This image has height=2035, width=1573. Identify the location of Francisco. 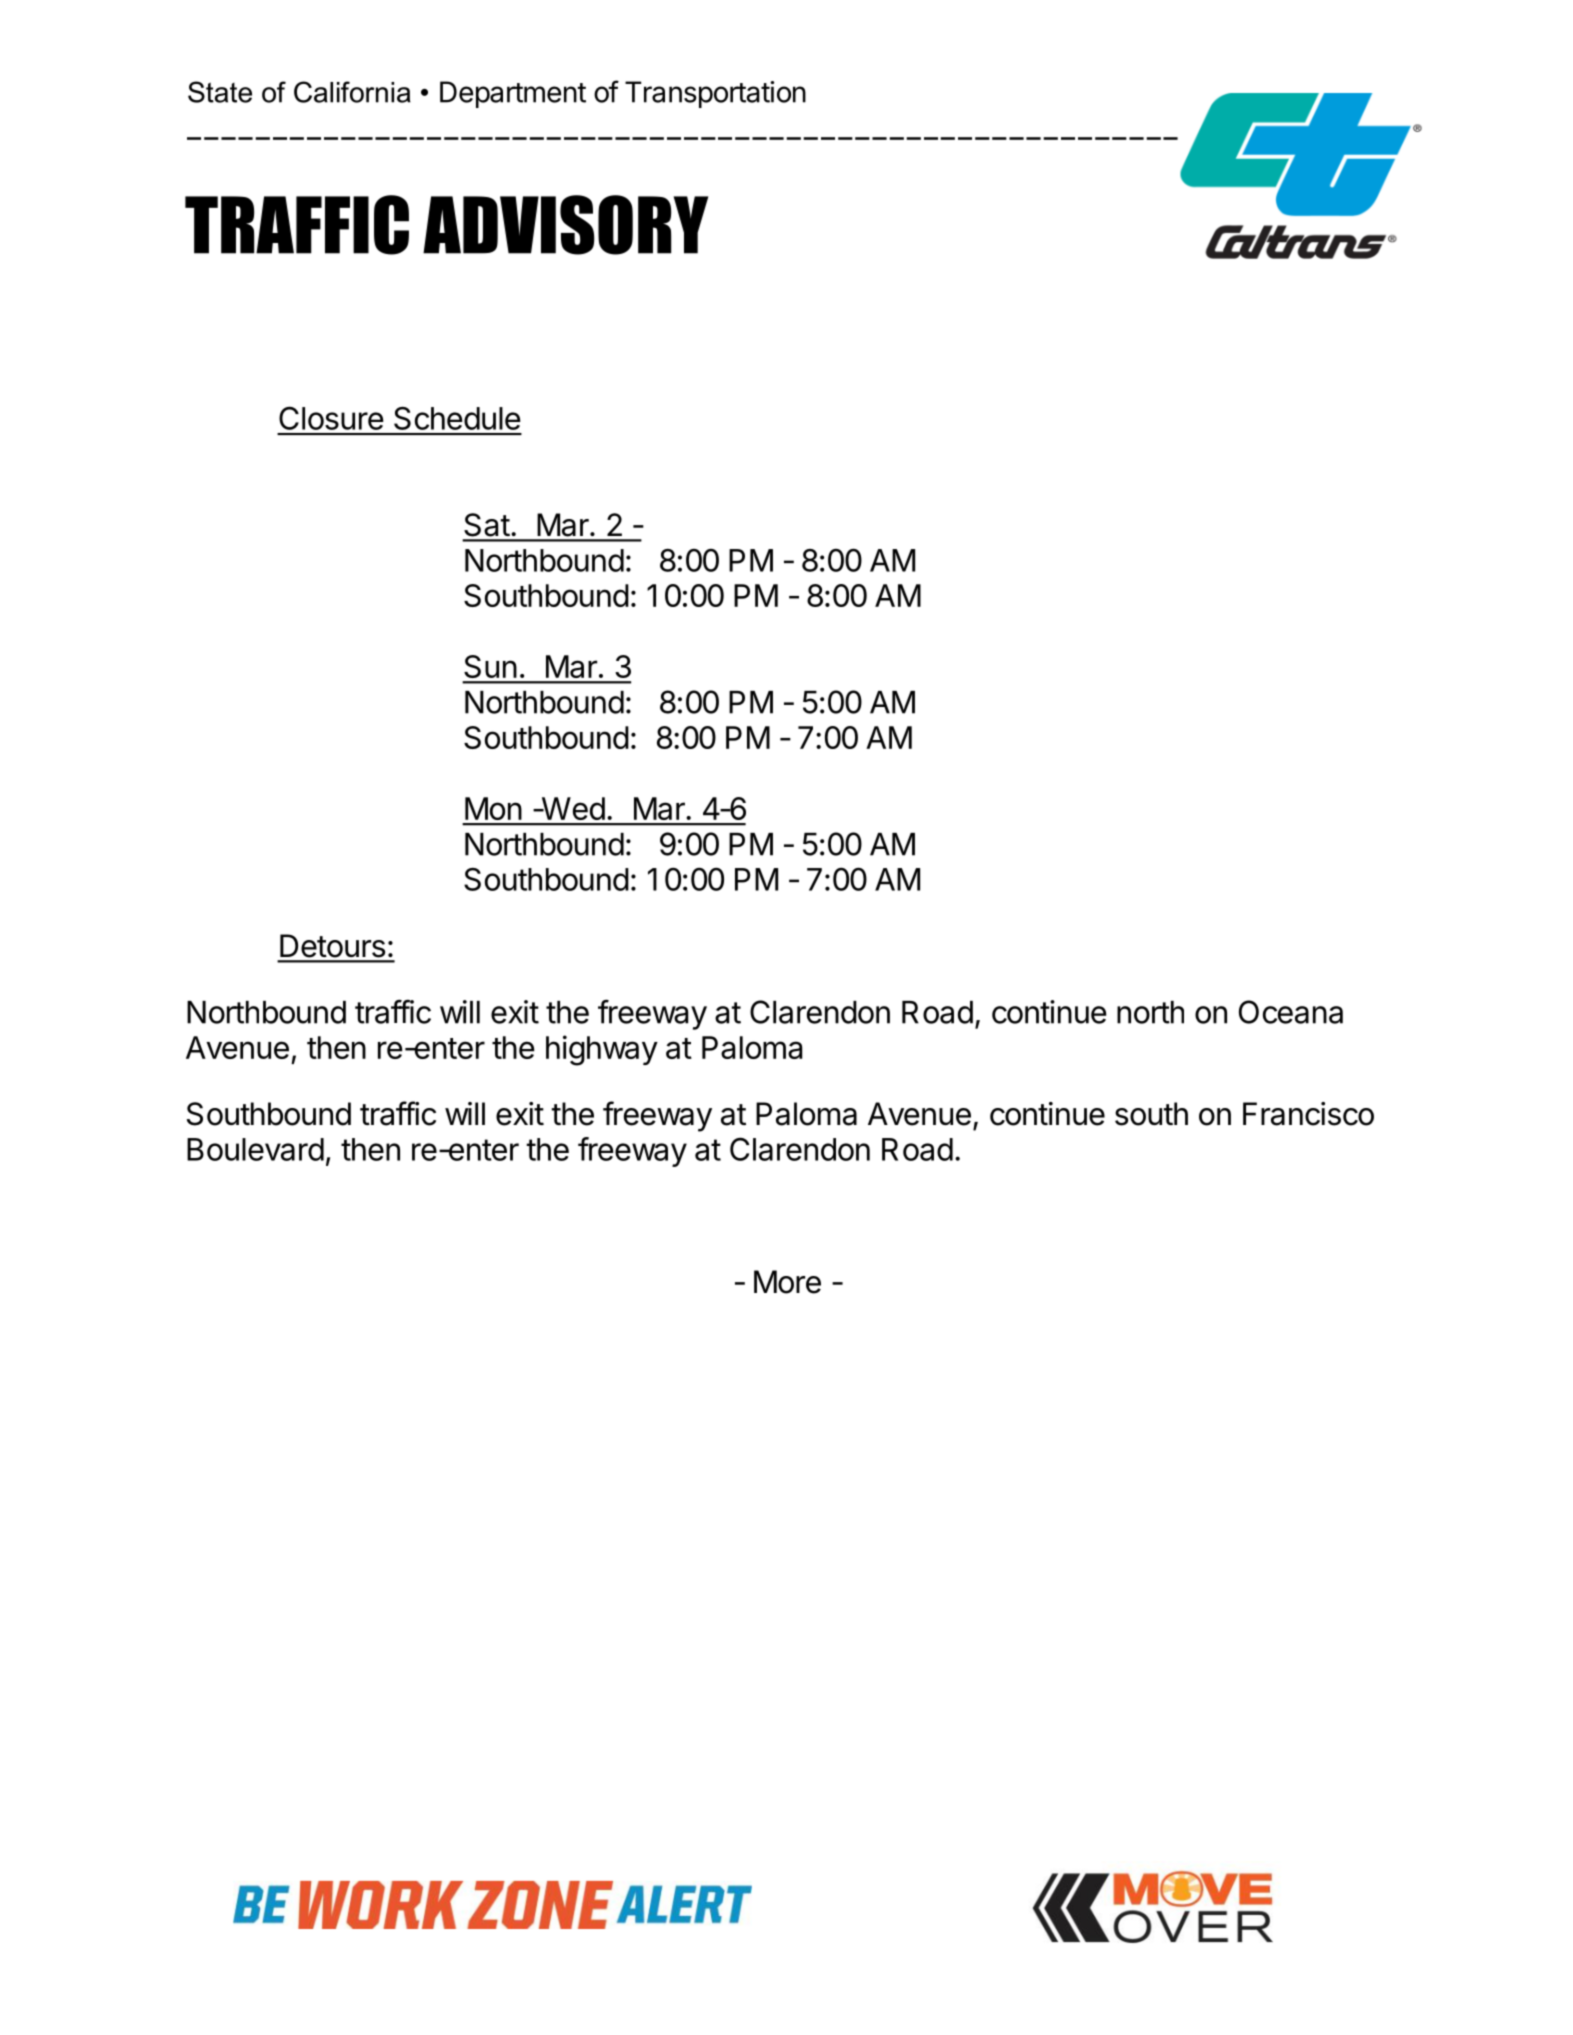
(1308, 1114).
